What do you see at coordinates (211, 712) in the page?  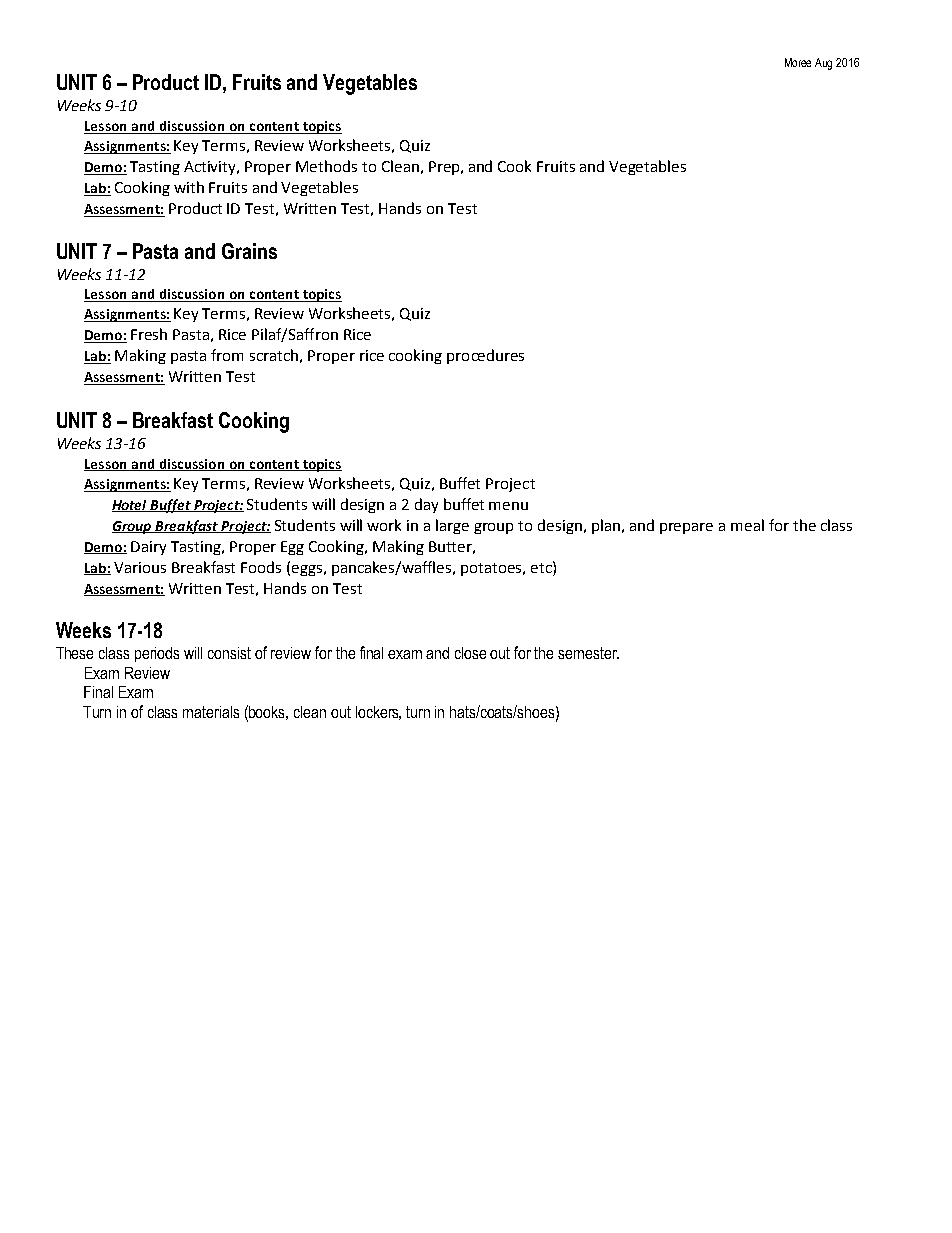 I see `materials` at bounding box center [211, 712].
